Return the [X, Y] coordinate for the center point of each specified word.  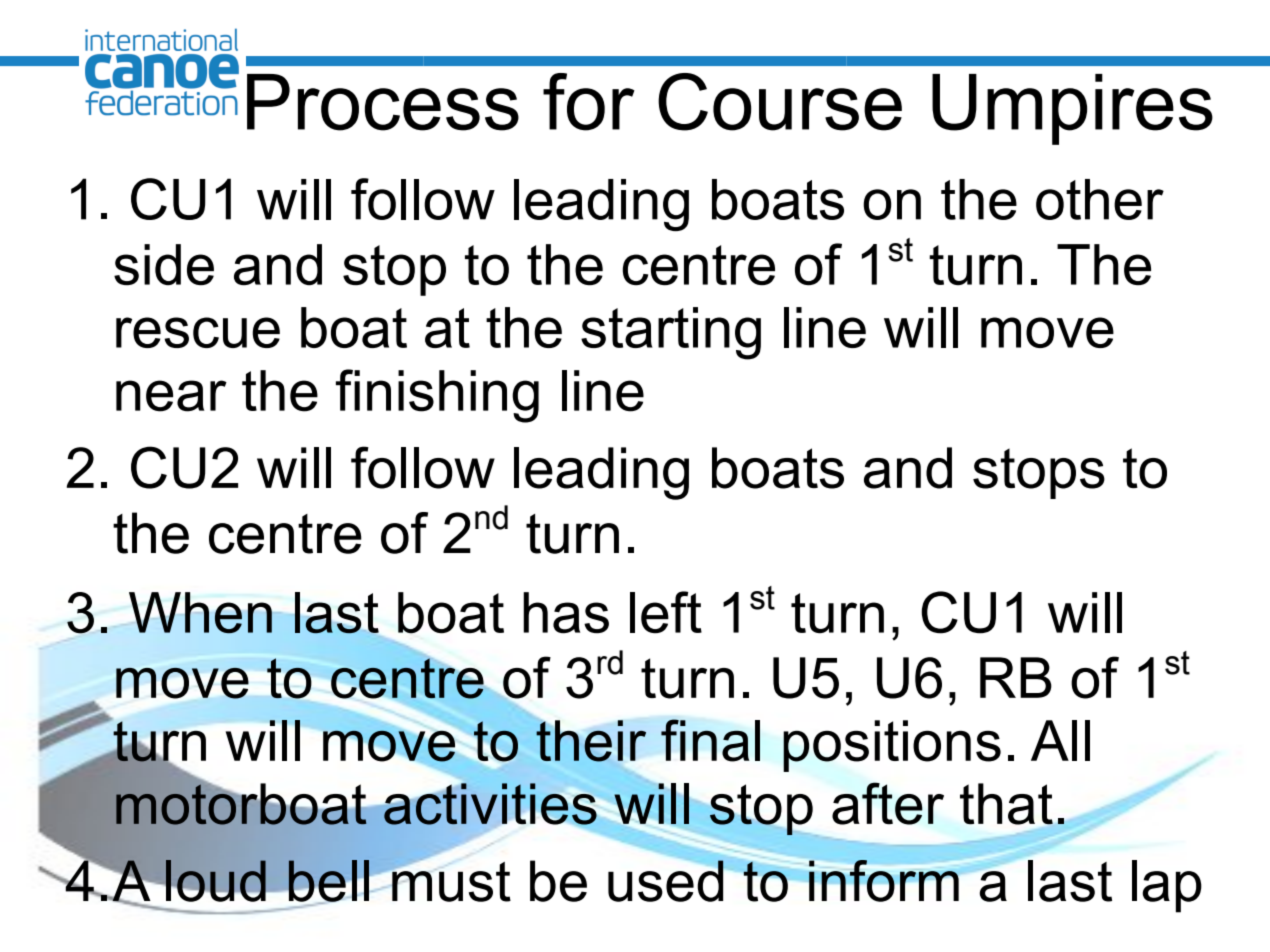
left [666, 612]
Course [780, 102]
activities [490, 804]
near [171, 396]
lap [1167, 886]
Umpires [1072, 109]
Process [383, 102]
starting [671, 333]
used [667, 880]
